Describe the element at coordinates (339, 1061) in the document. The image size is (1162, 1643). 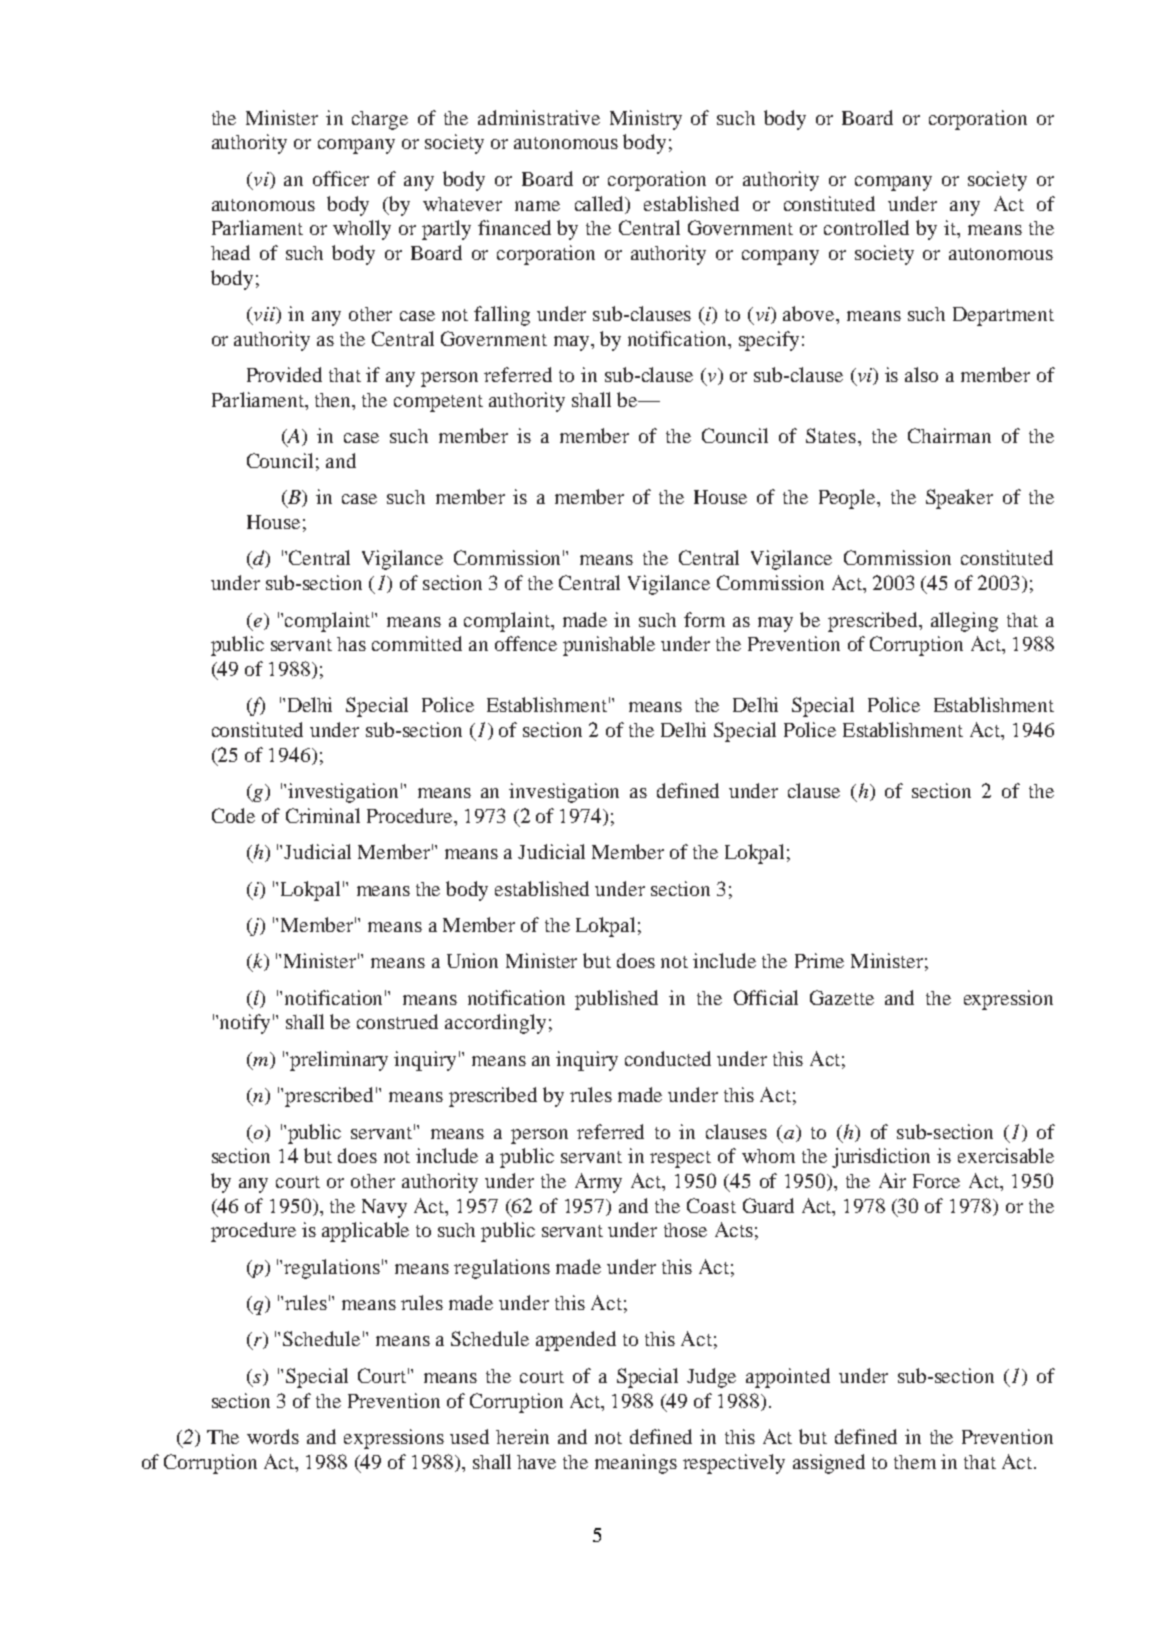
I see `preliminary` at that location.
